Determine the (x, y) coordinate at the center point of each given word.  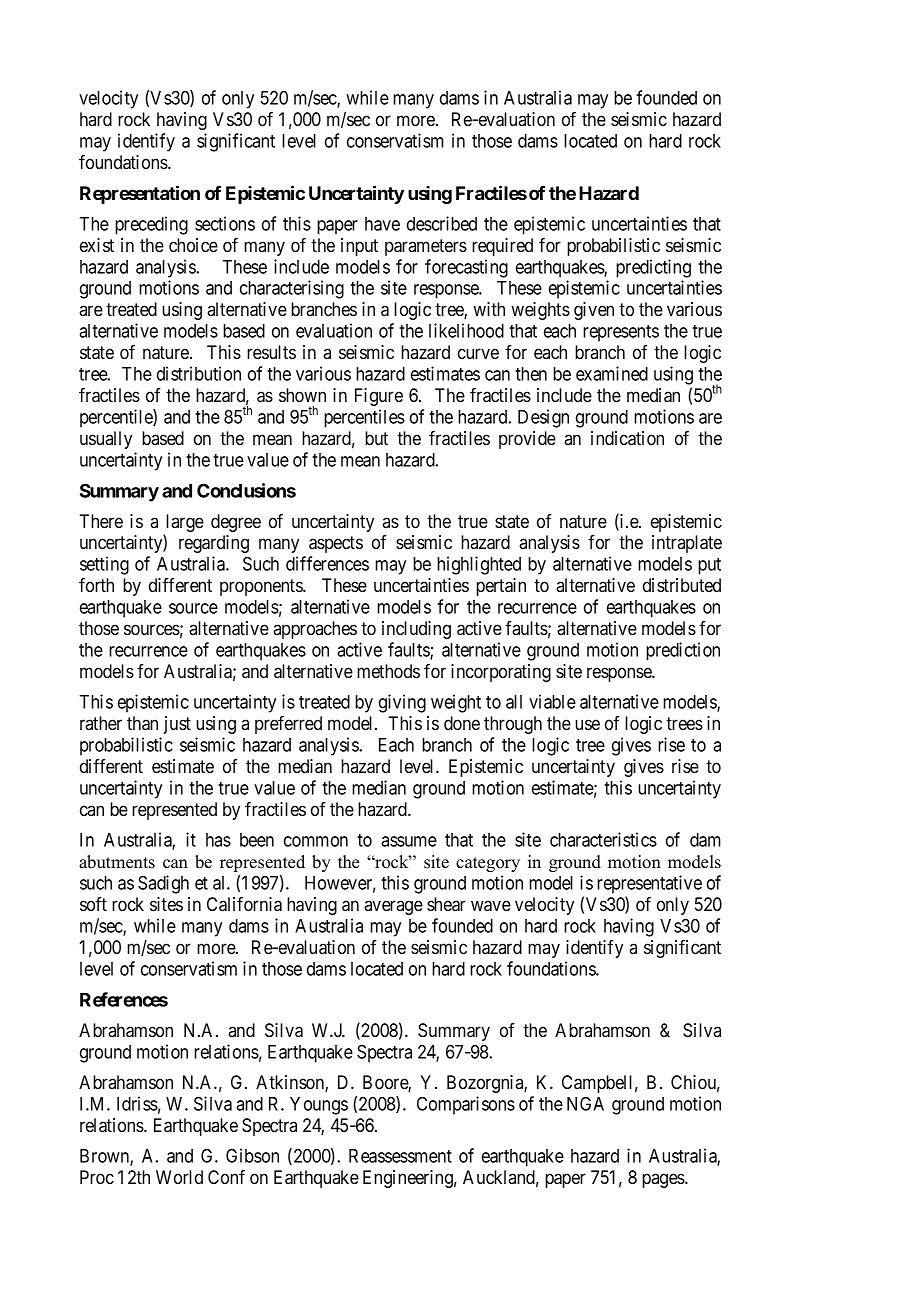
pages (664, 1180)
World (179, 1177)
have (382, 224)
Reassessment (400, 1156)
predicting (653, 268)
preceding (151, 225)
